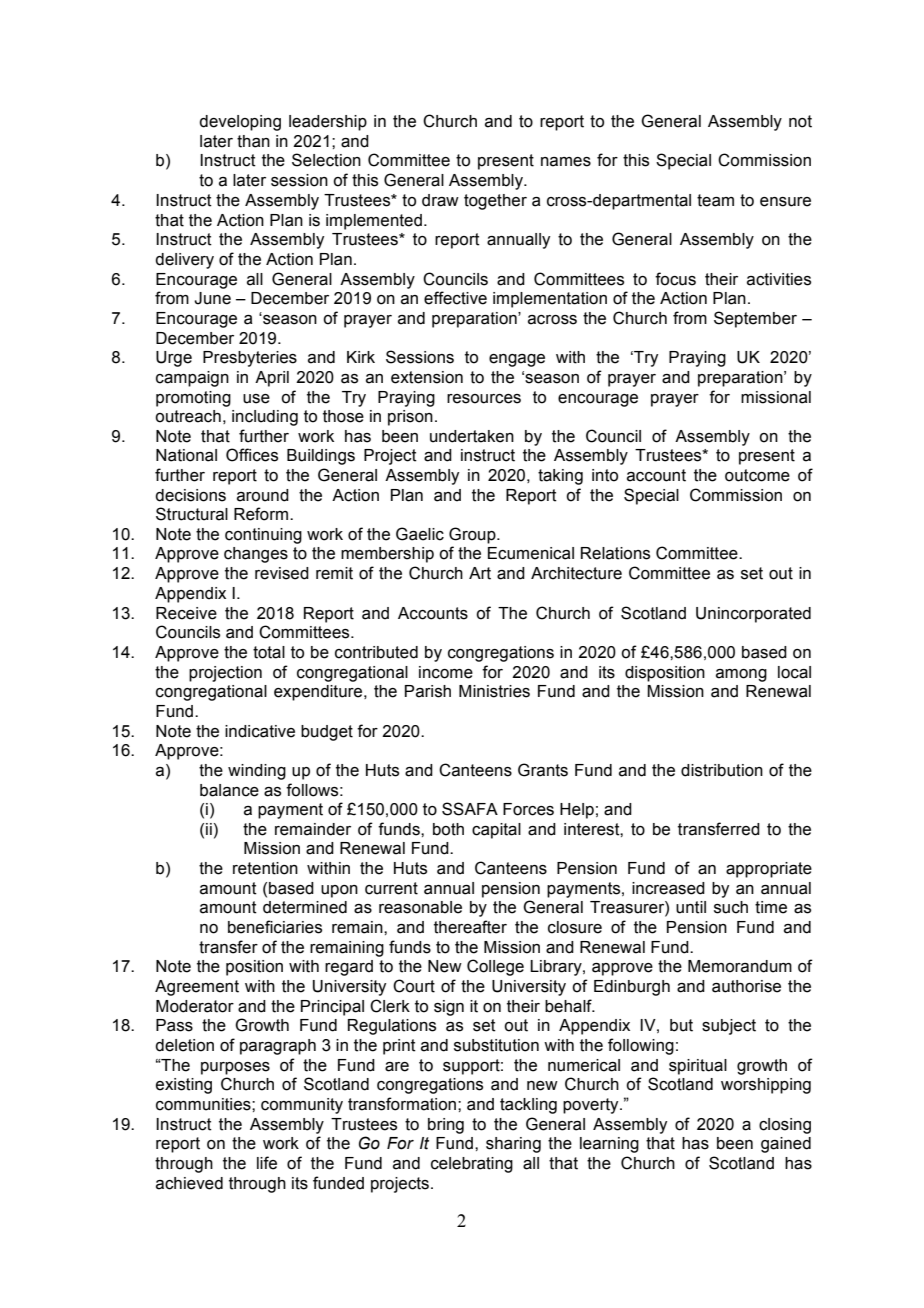 The width and height of the screenshot is (924, 1308). What do you see at coordinates (267, 1163) in the screenshot?
I see `life` at bounding box center [267, 1163].
